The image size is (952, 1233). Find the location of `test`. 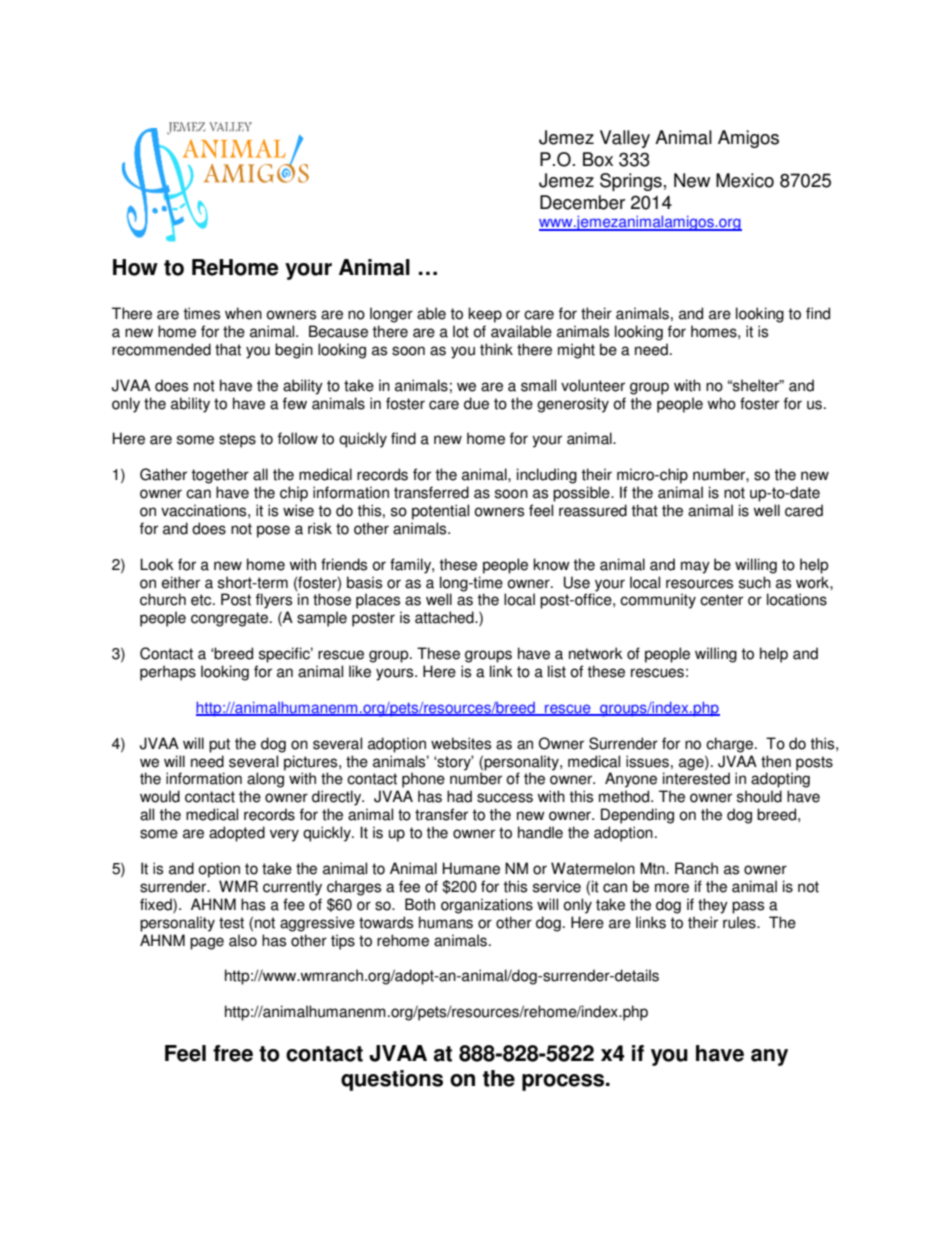

test is located at coordinates (231, 923).
